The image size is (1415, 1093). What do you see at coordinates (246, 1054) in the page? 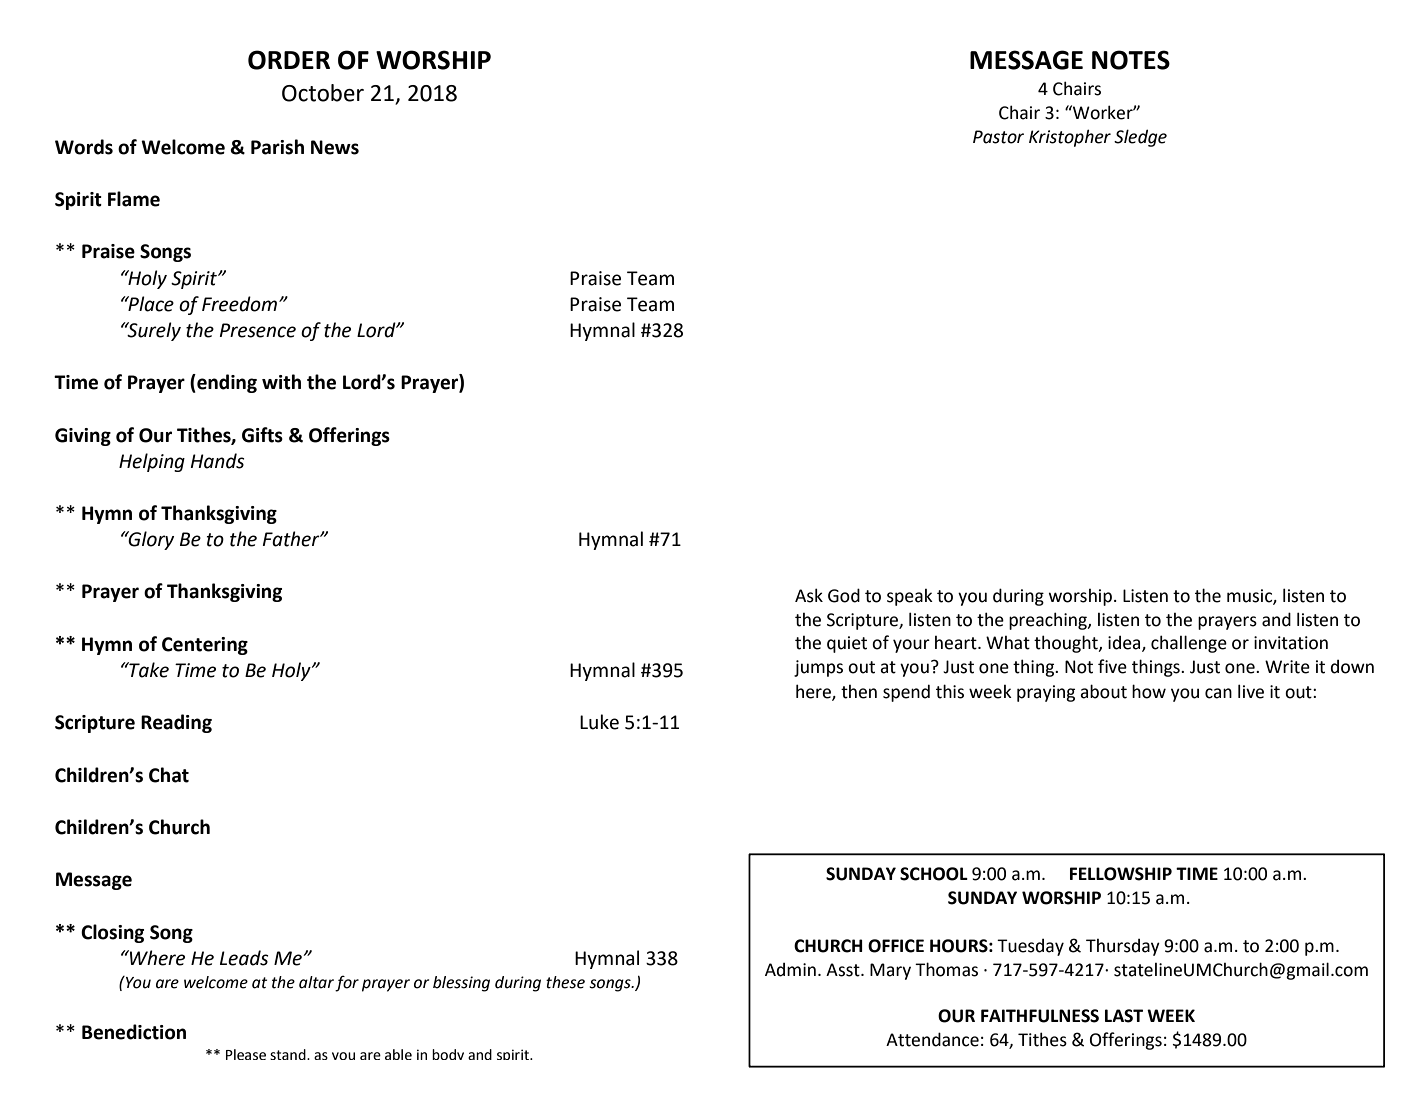
I see `Please` at bounding box center [246, 1054].
